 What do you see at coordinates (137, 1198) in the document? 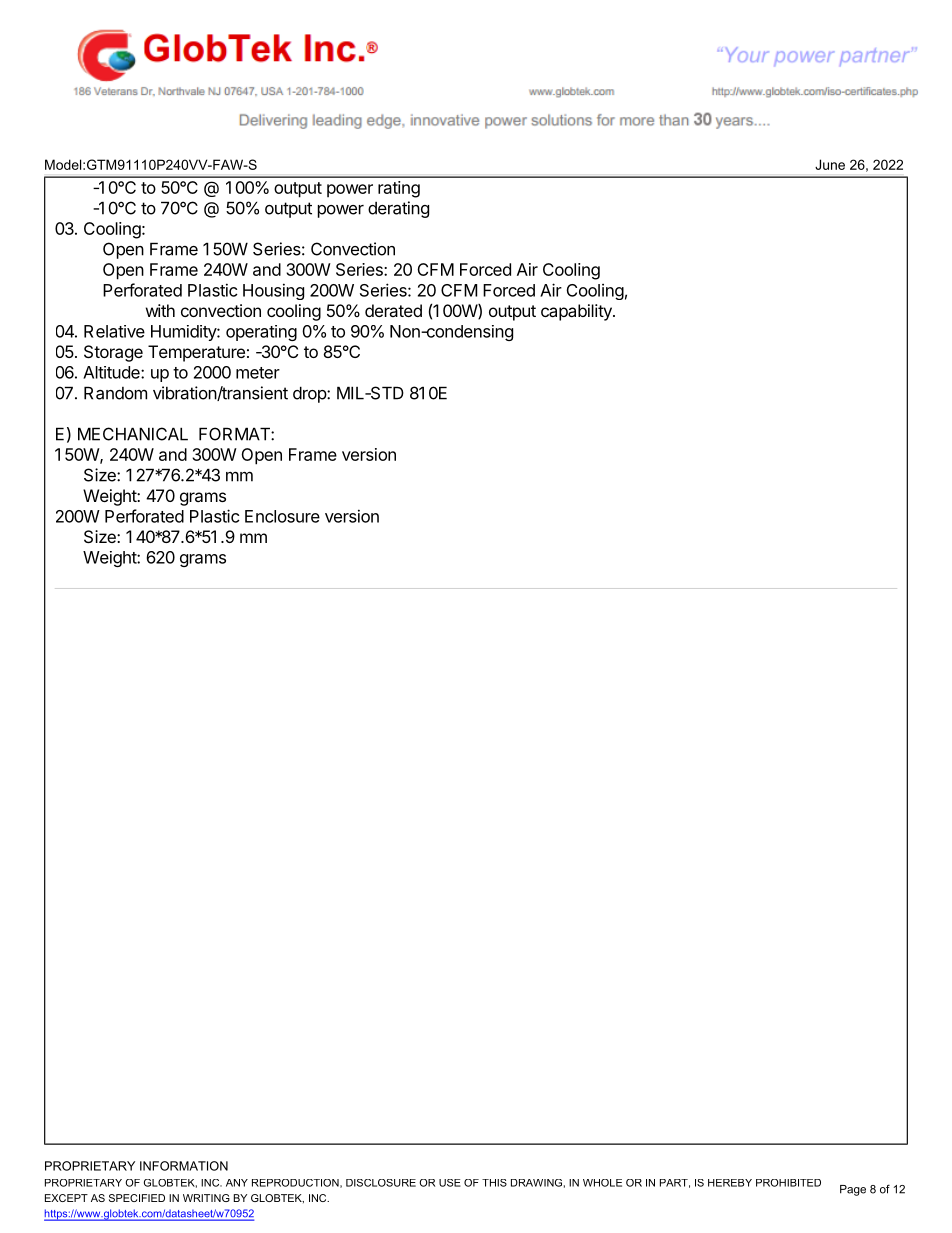
I see `SPECIFIED` at bounding box center [137, 1198].
